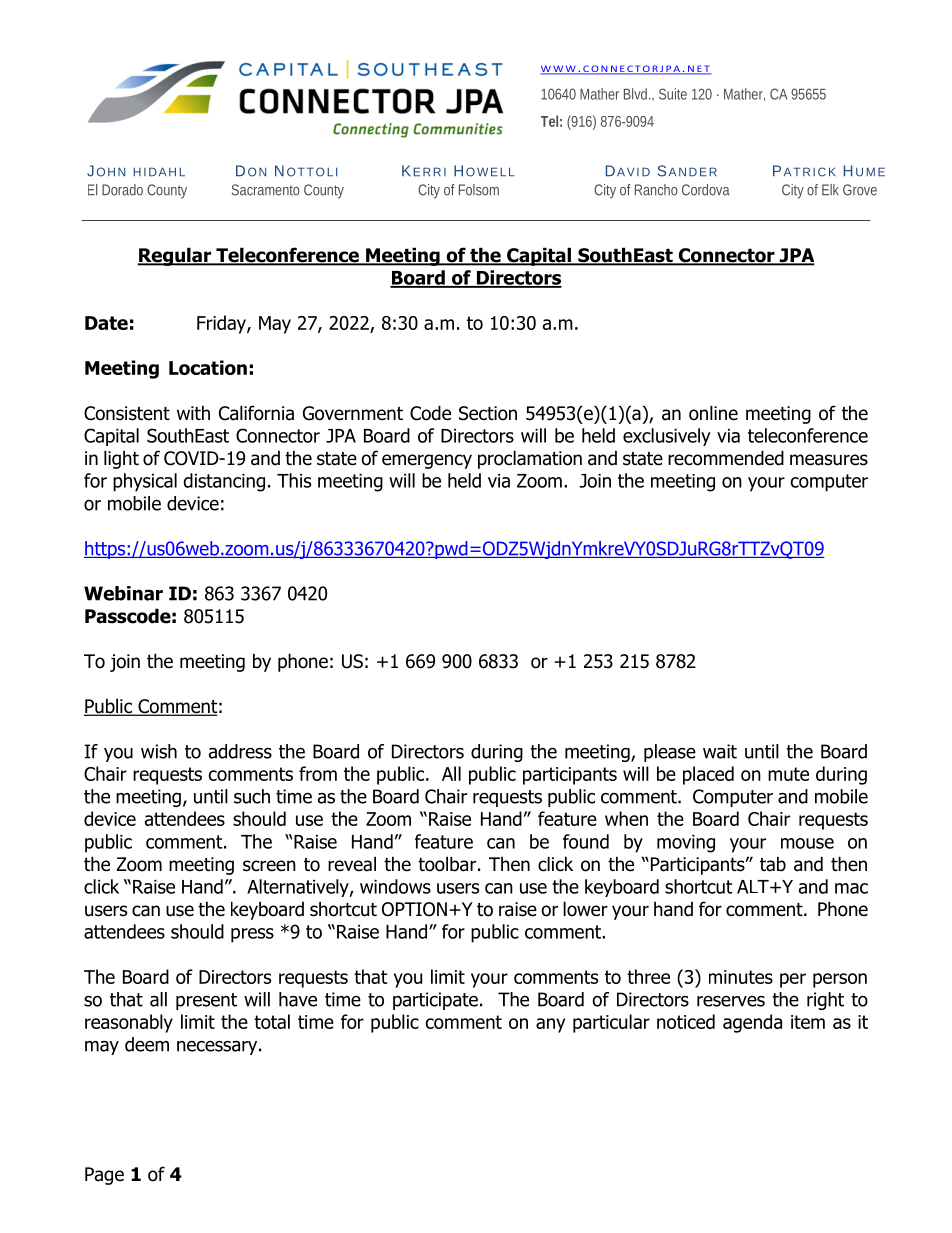 Image resolution: width=952 pixels, height=1233 pixels. Describe the element at coordinates (788, 774) in the screenshot. I see `mute` at that location.
